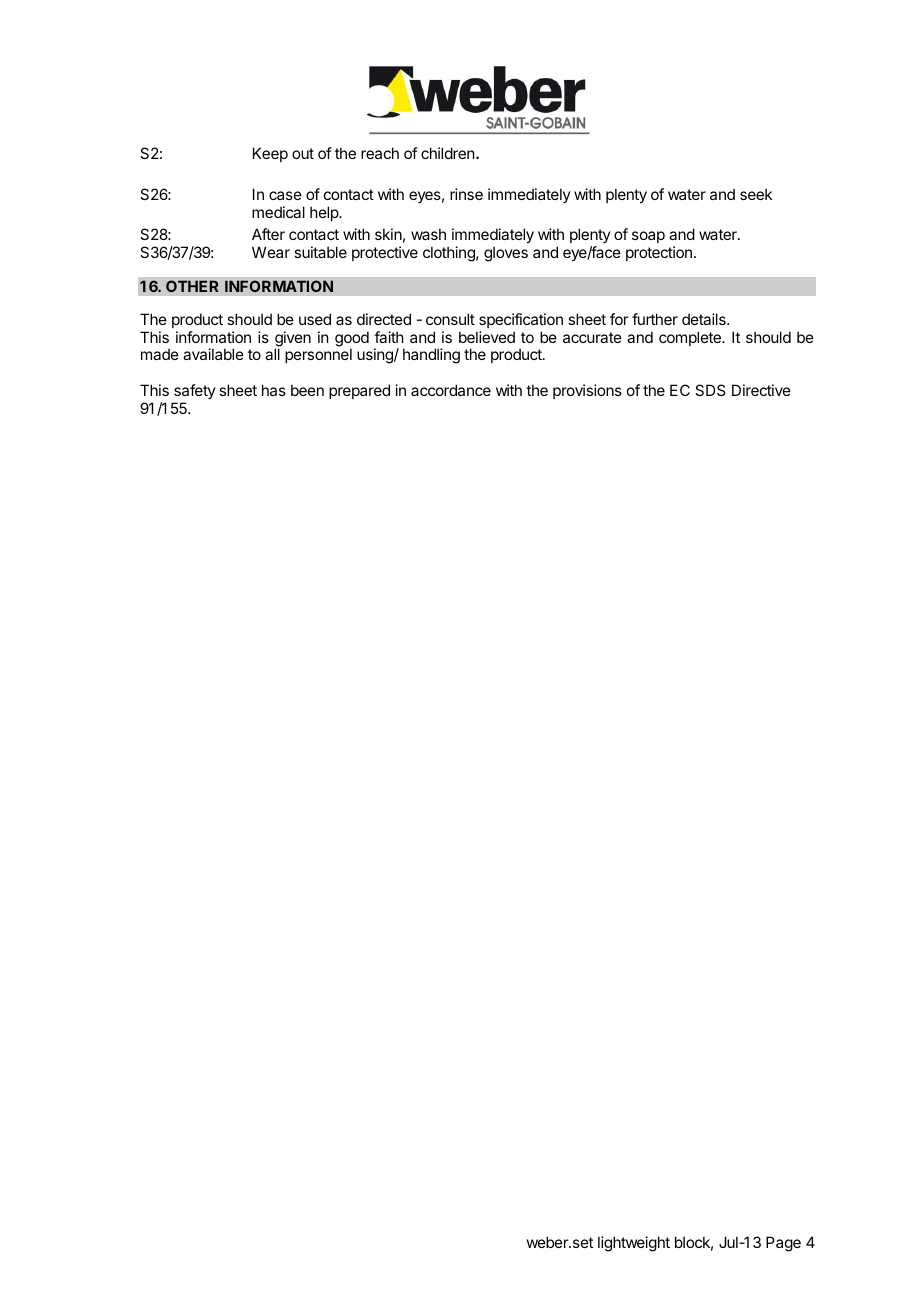 The width and height of the document is (924, 1308). What do you see at coordinates (710, 390) in the document?
I see `SDS` at bounding box center [710, 390].
